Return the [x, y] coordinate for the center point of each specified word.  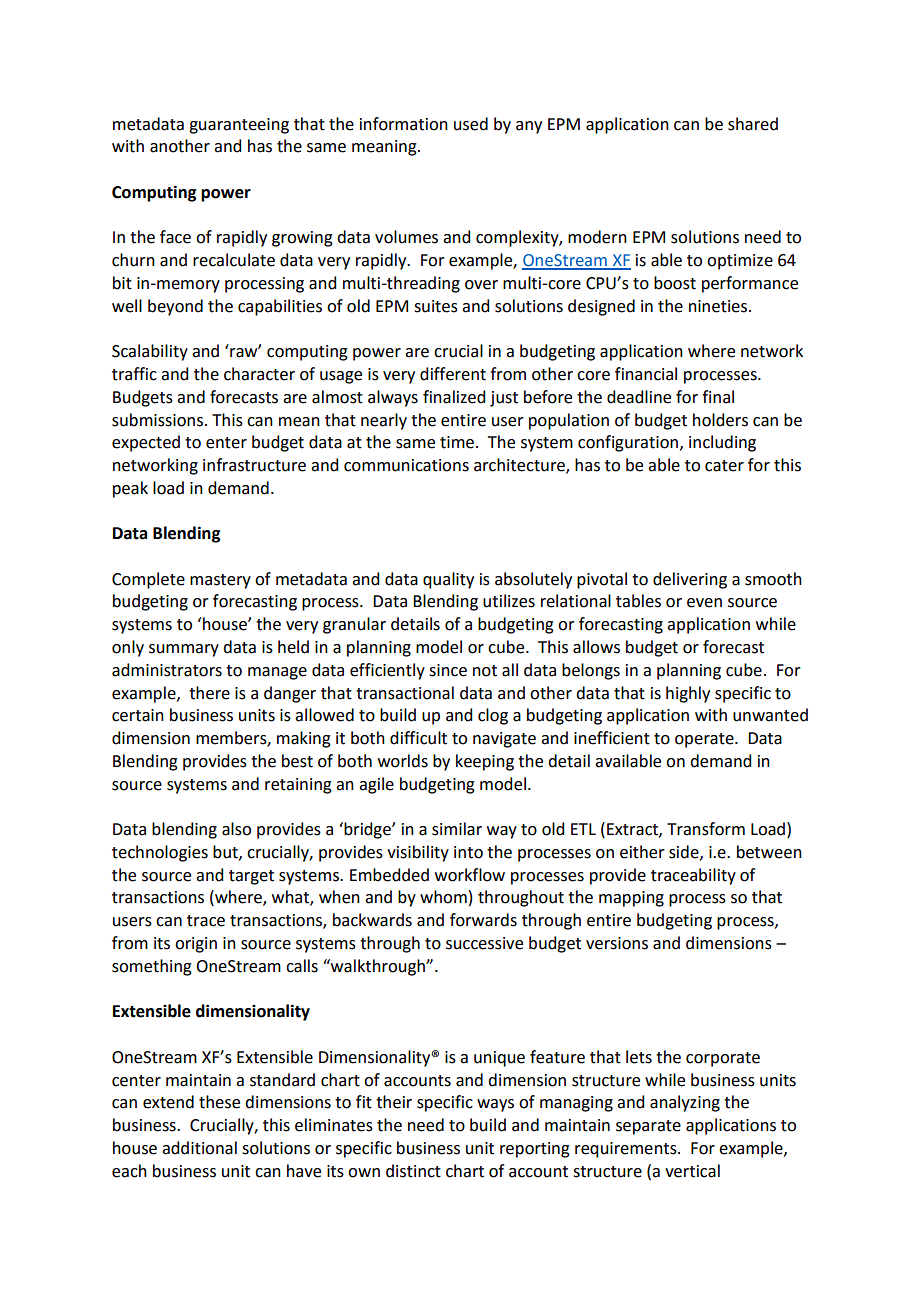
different [453, 374]
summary [184, 650]
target [251, 877]
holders [720, 420]
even [704, 603]
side [685, 852]
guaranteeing [239, 126]
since [448, 670]
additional [199, 1148]
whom [443, 897]
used [471, 124]
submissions [157, 420]
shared [753, 124]
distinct [413, 1171]
